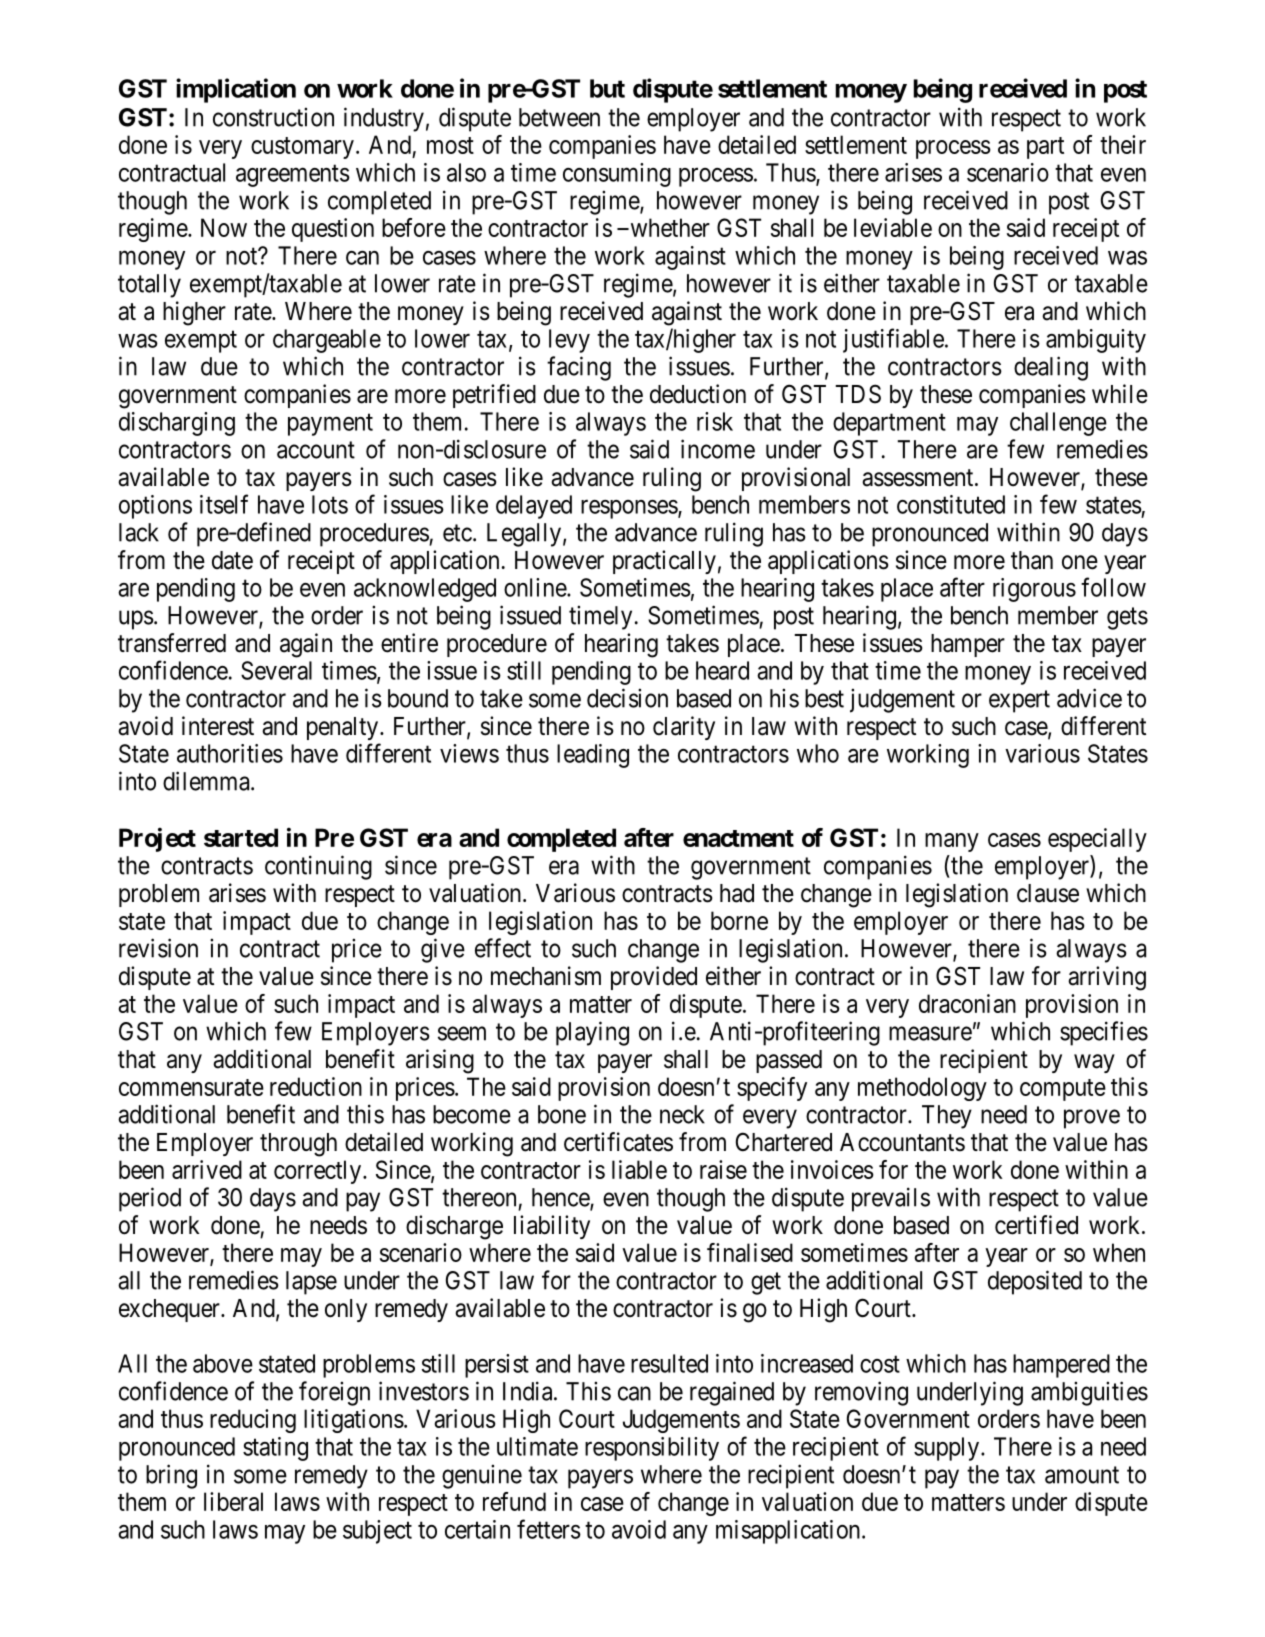  What do you see at coordinates (1082, 1475) in the screenshot?
I see `amount` at bounding box center [1082, 1475].
